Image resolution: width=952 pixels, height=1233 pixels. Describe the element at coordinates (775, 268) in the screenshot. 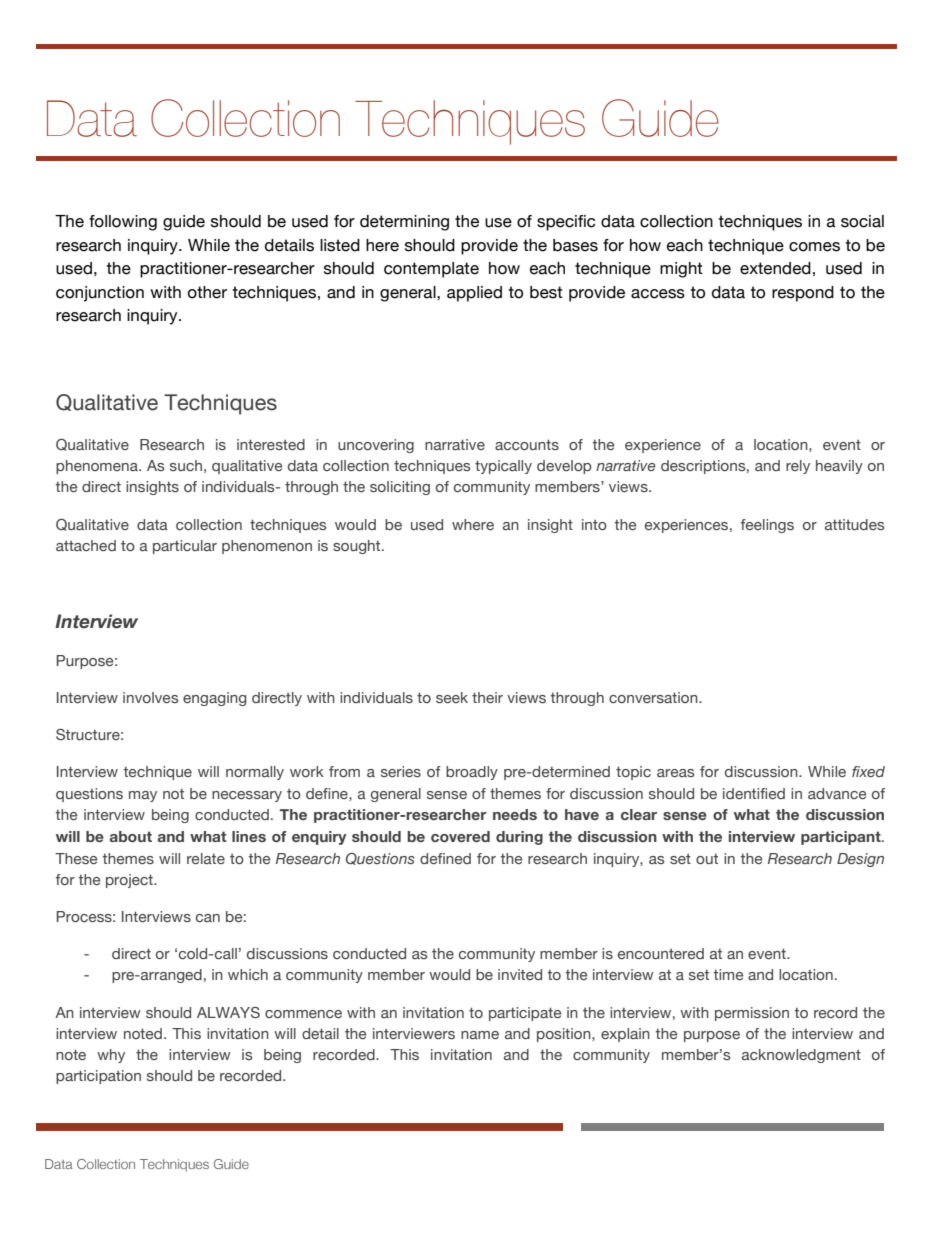

I see `extended` at that location.
